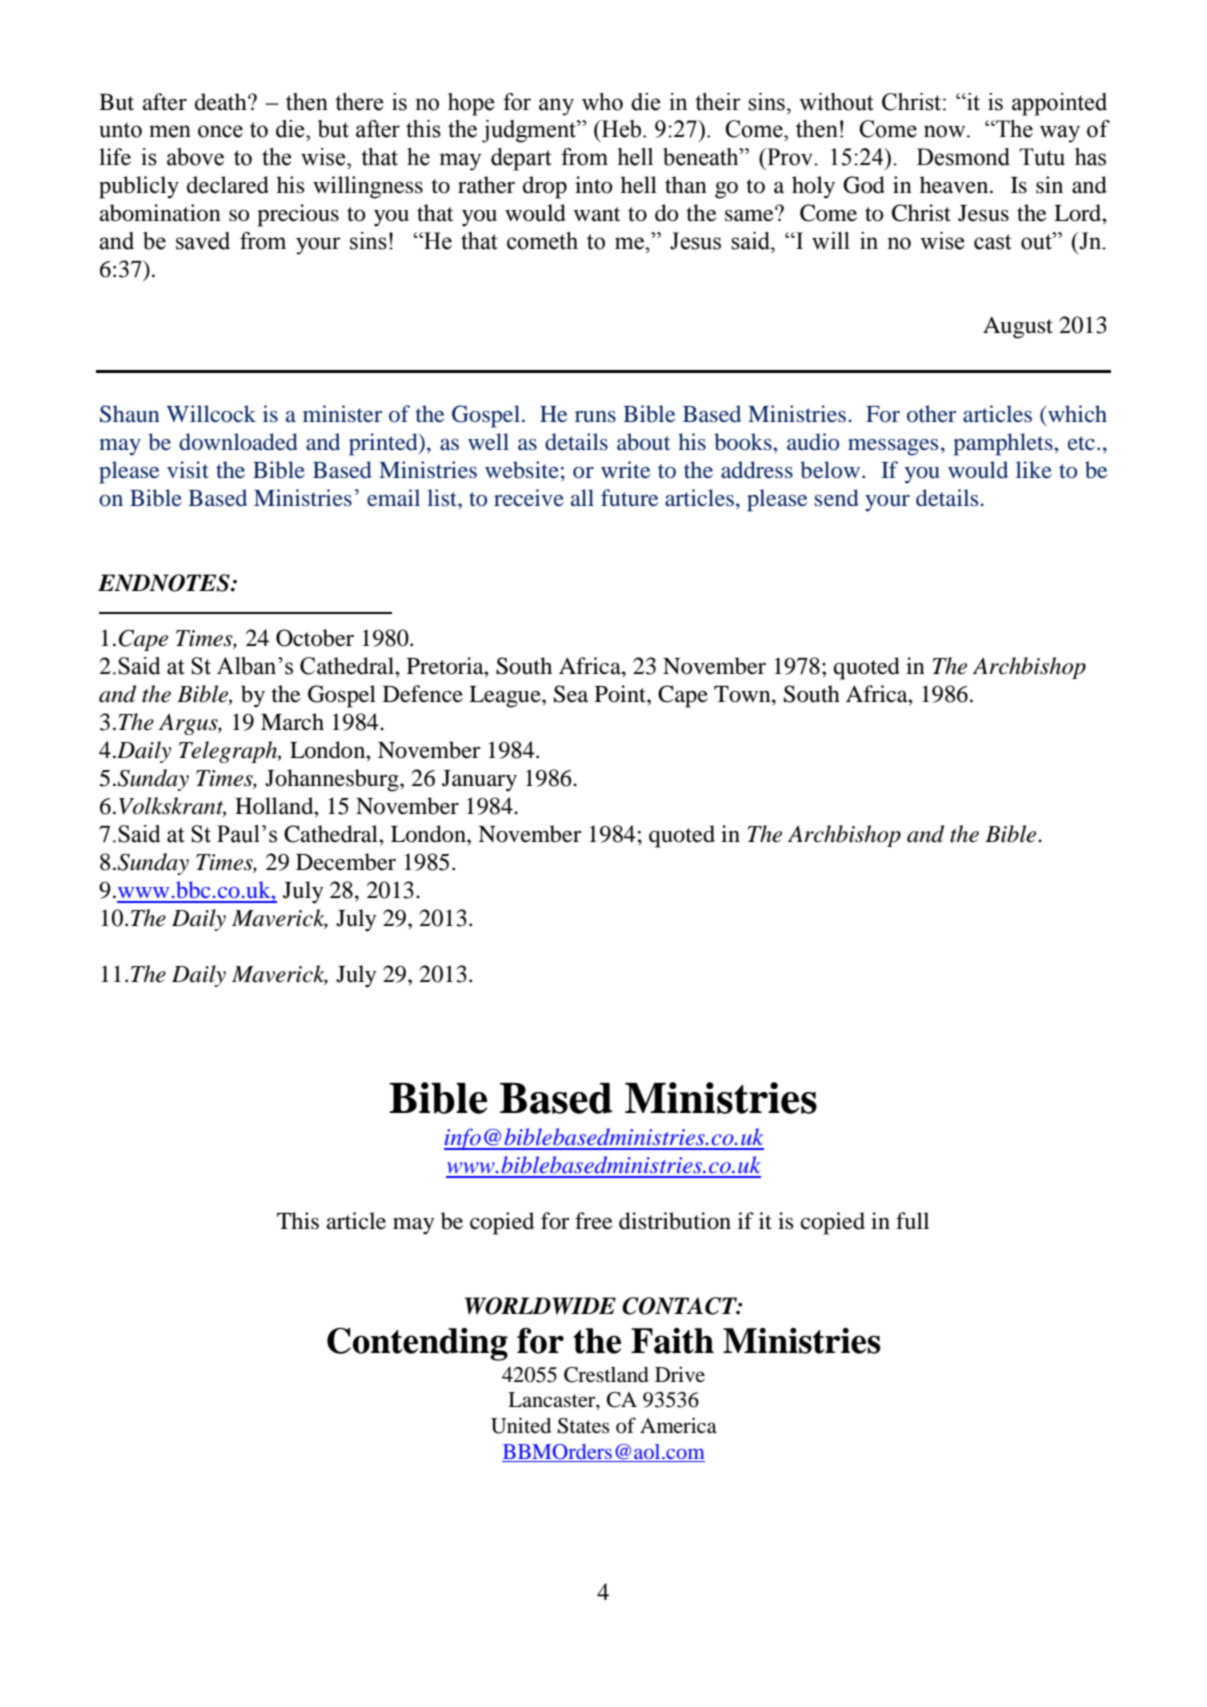 Image resolution: width=1207 pixels, height=1707 pixels. Describe the element at coordinates (622, 129) in the screenshot. I see `Heb` at that location.
